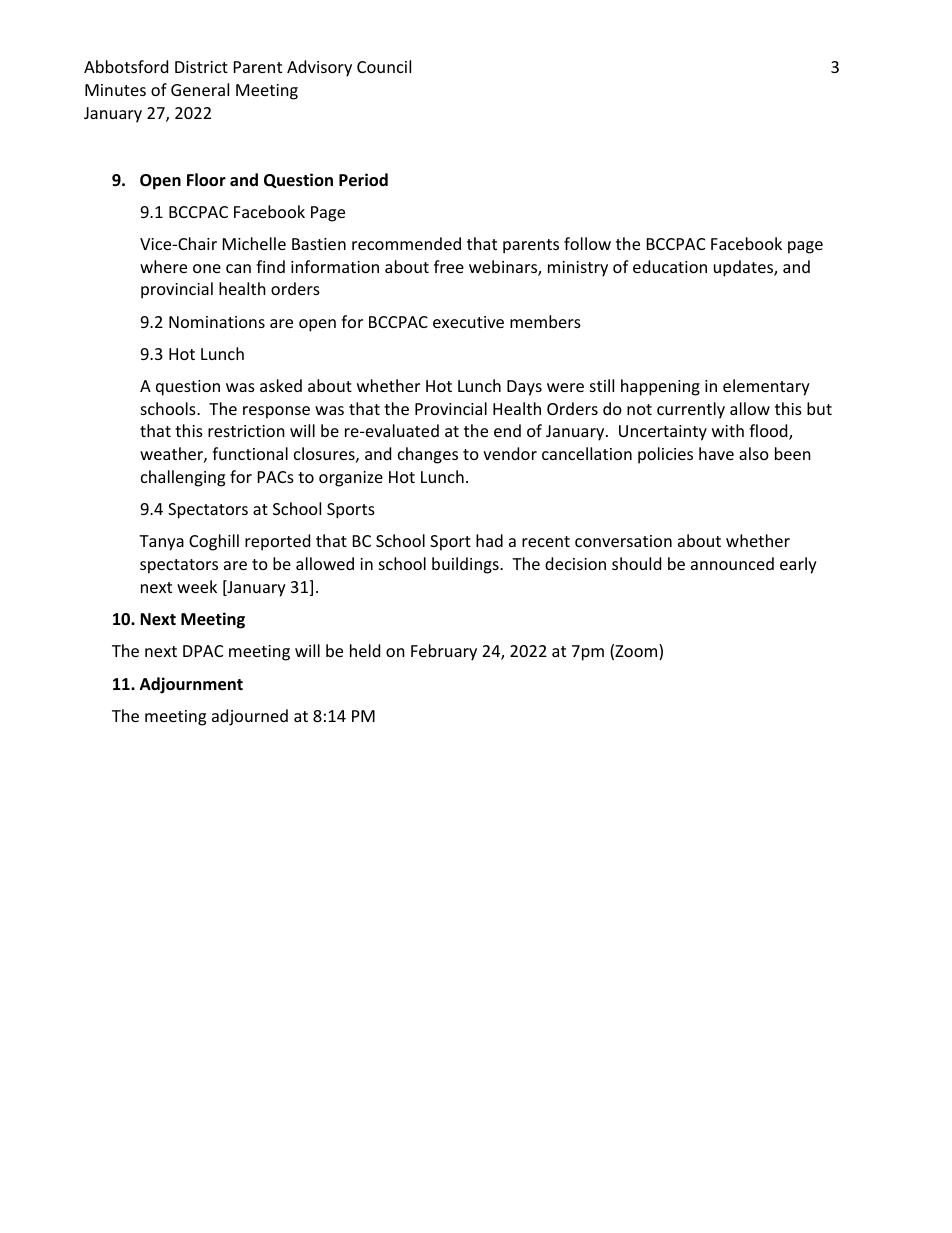 The height and width of the screenshot is (1233, 952). What do you see at coordinates (281, 385) in the screenshot?
I see `asked` at bounding box center [281, 385].
